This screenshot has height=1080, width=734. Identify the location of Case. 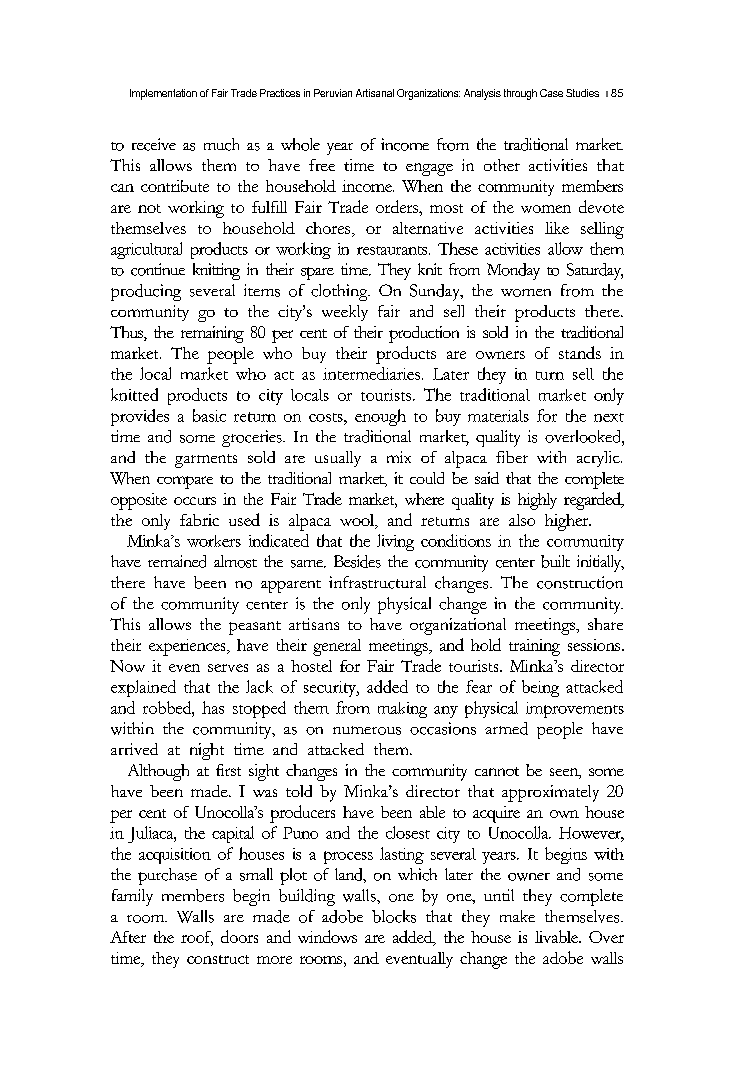
(551, 93).
